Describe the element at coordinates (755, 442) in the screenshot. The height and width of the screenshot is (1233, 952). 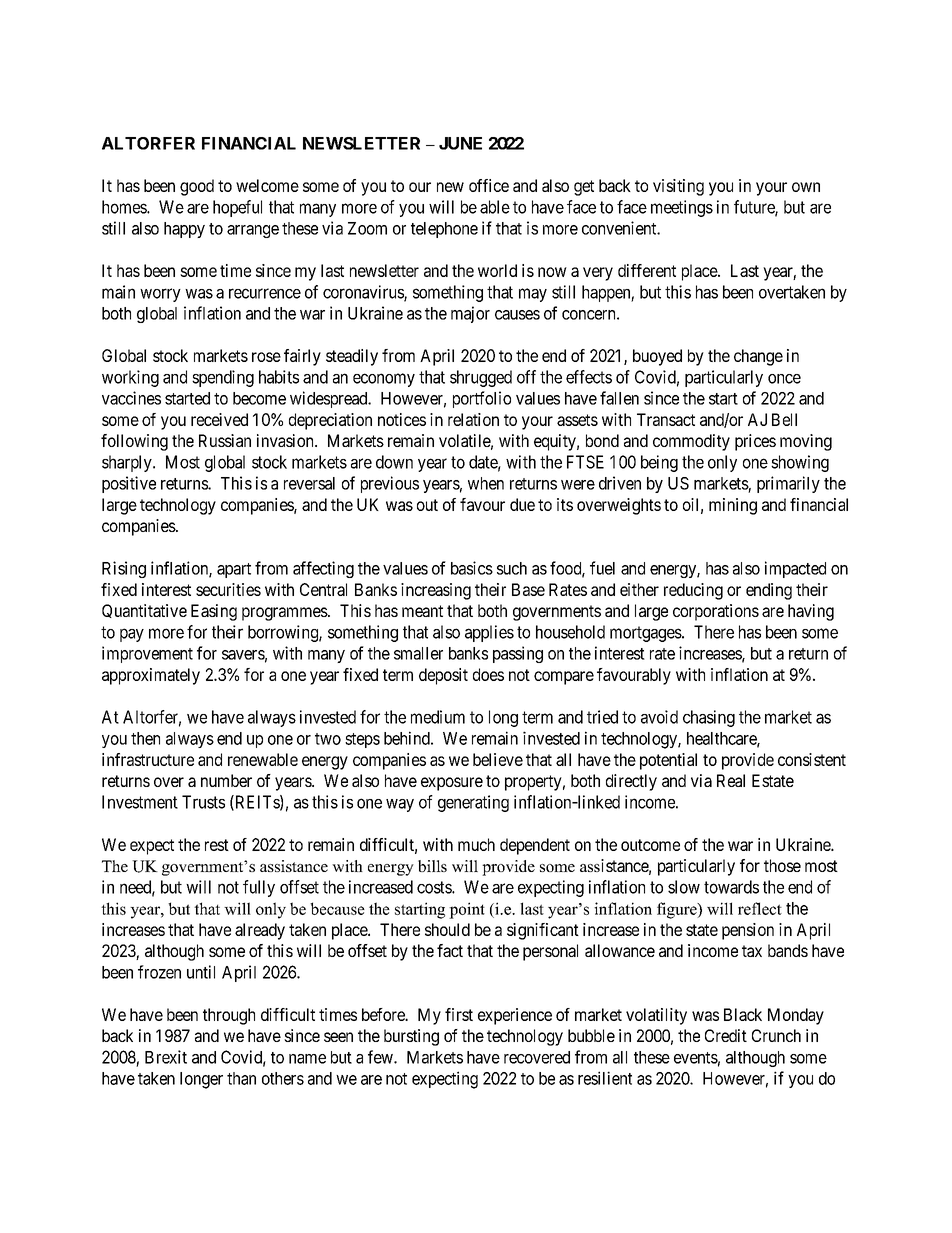
I see `prices` at that location.
